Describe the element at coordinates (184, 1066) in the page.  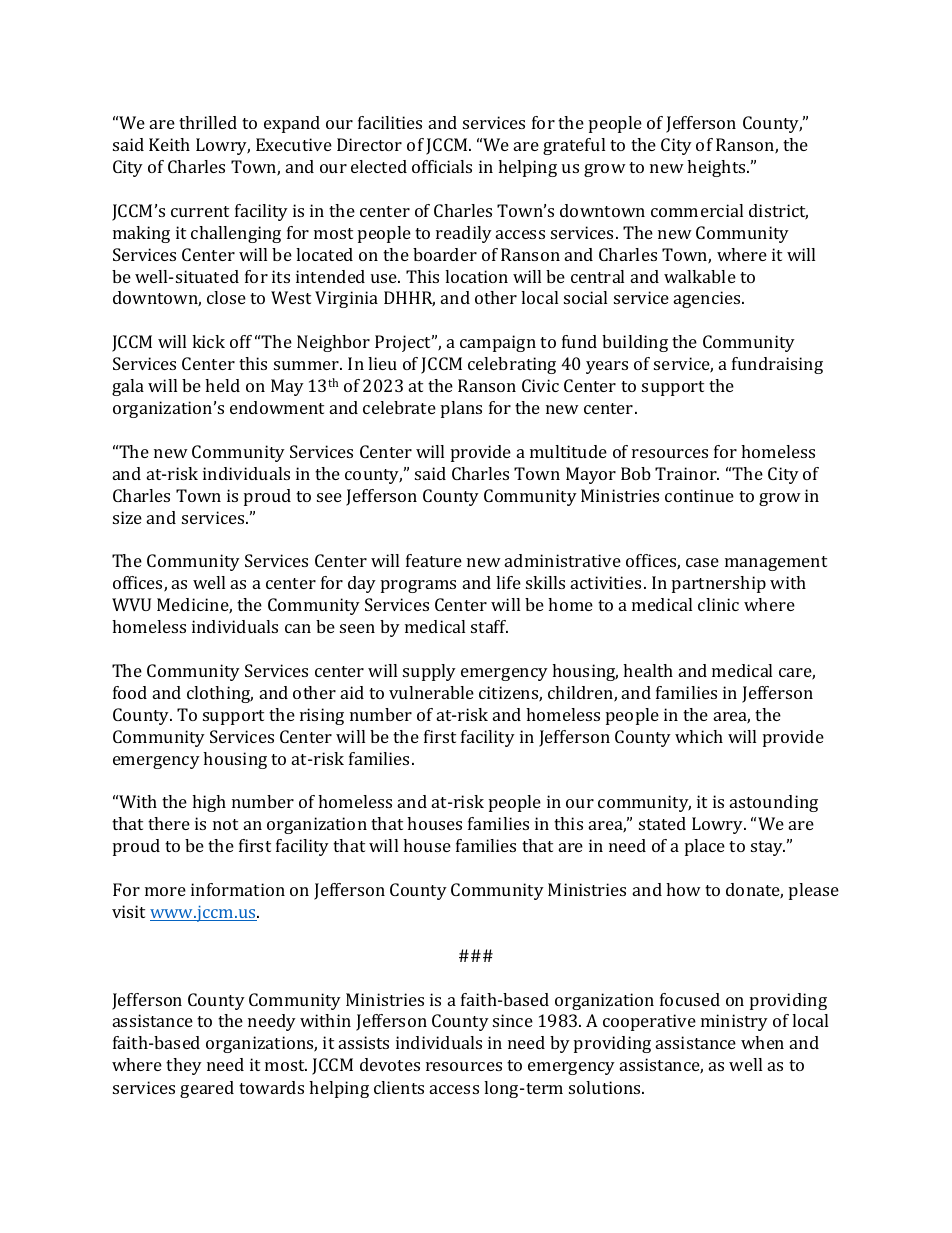
I see `they` at that location.
